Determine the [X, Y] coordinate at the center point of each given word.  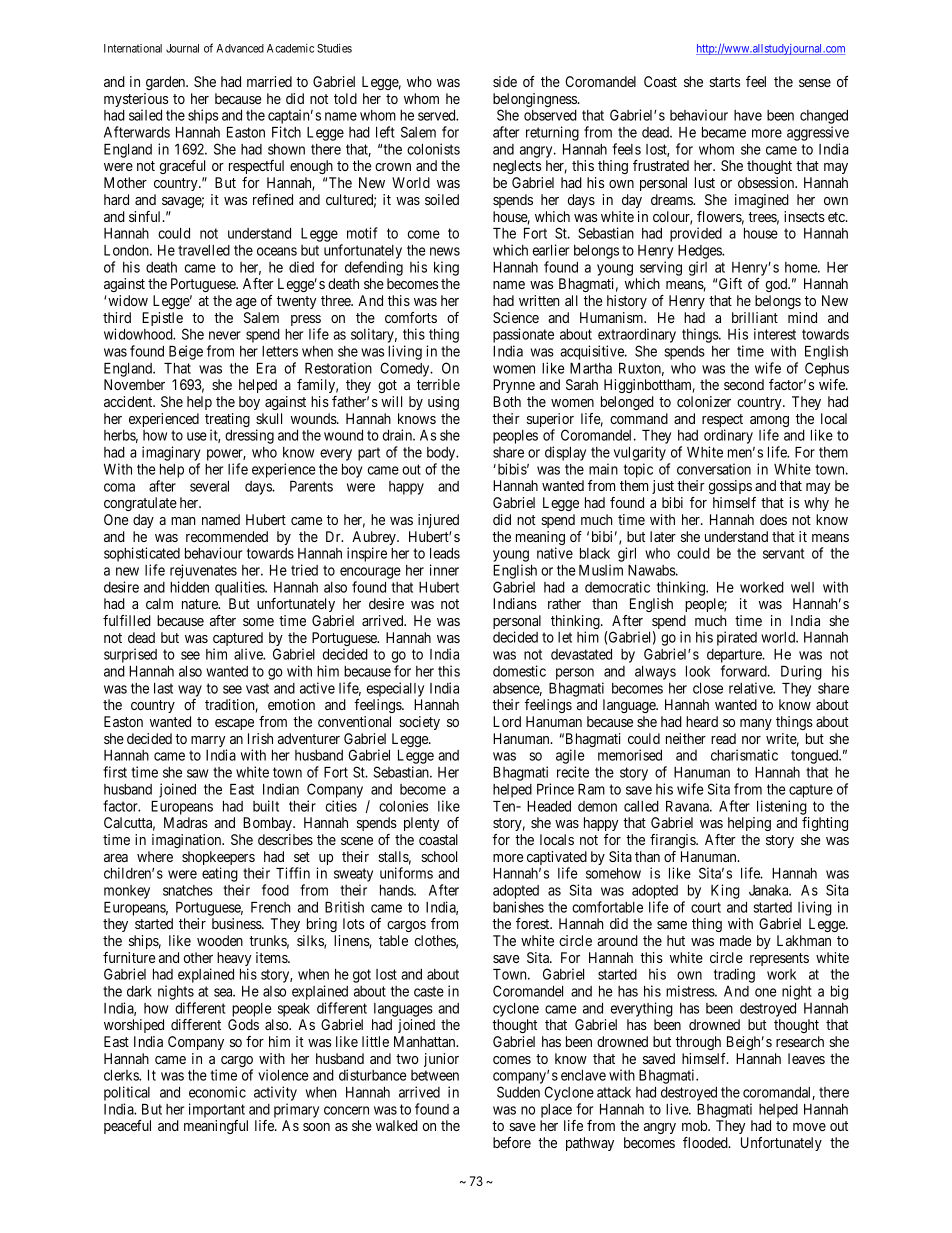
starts [724, 82]
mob [695, 1125]
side [505, 81]
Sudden [518, 1092]
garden [166, 83]
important [217, 1110]
